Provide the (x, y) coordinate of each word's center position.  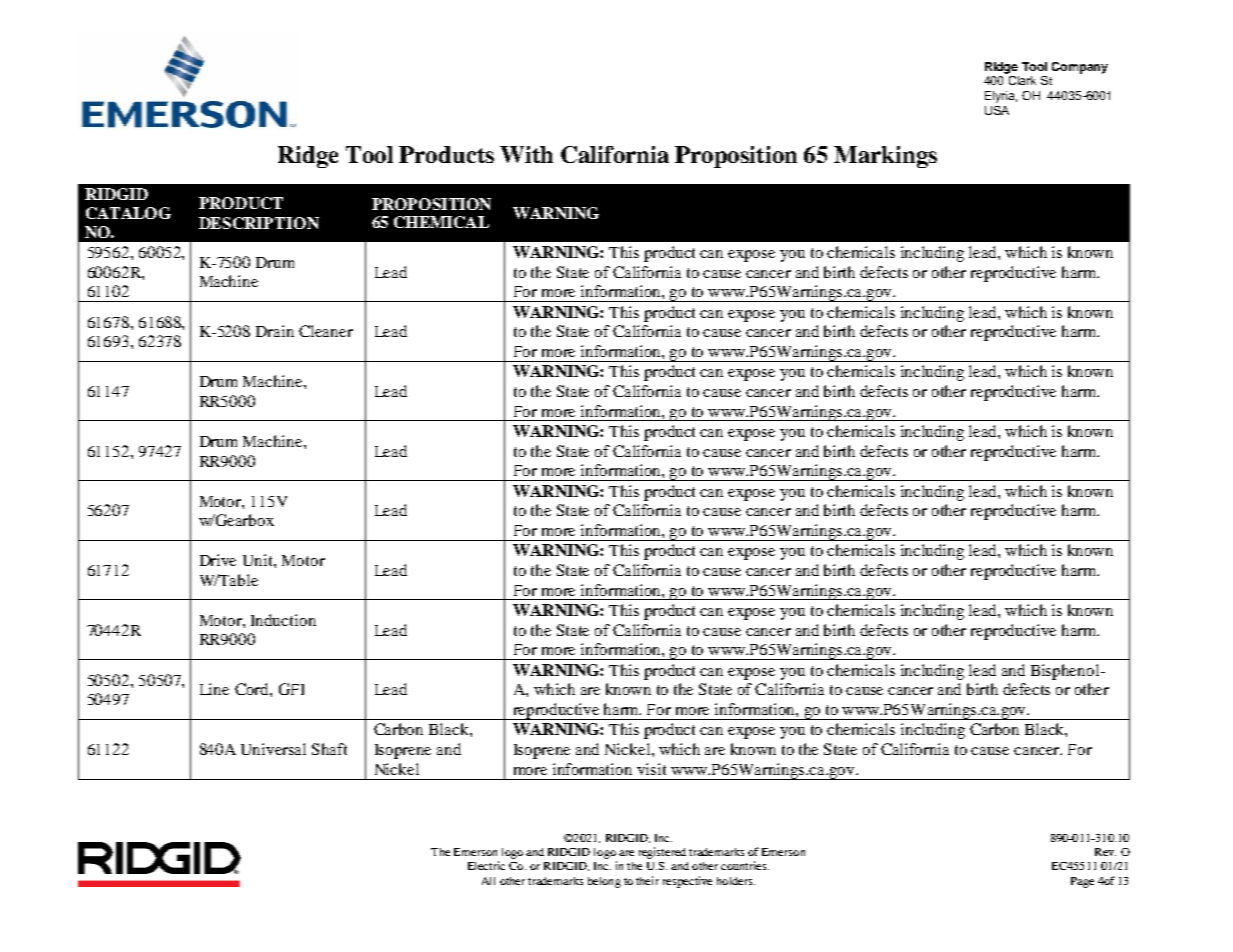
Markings (885, 157)
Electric (486, 865)
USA (997, 110)
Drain (275, 331)
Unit (259, 560)
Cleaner (326, 331)
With (526, 154)
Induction (283, 620)
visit (651, 769)
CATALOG (128, 213)
